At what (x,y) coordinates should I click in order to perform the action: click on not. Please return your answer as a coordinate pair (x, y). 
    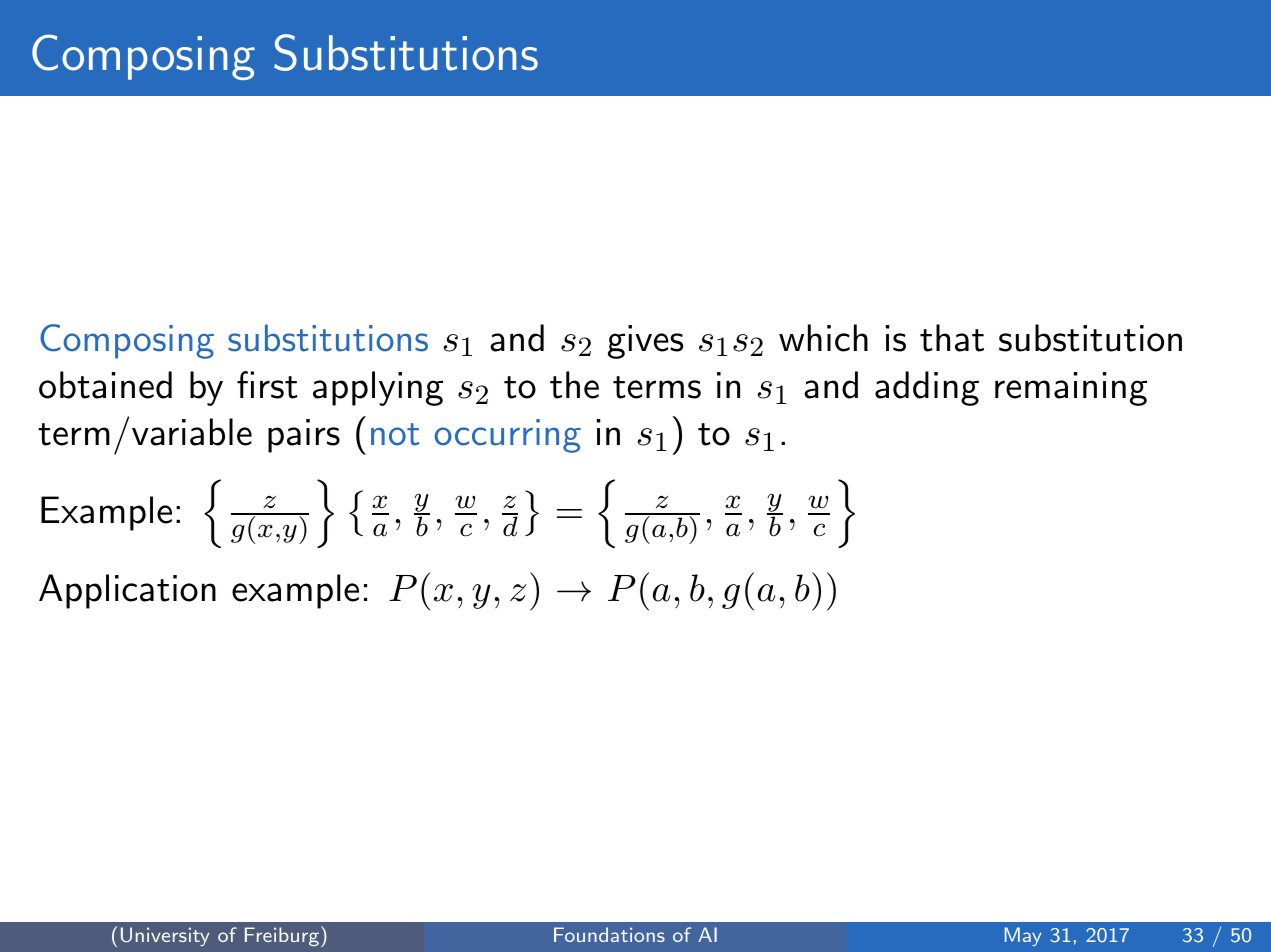
    Looking at the image, I should click on (395, 434).
